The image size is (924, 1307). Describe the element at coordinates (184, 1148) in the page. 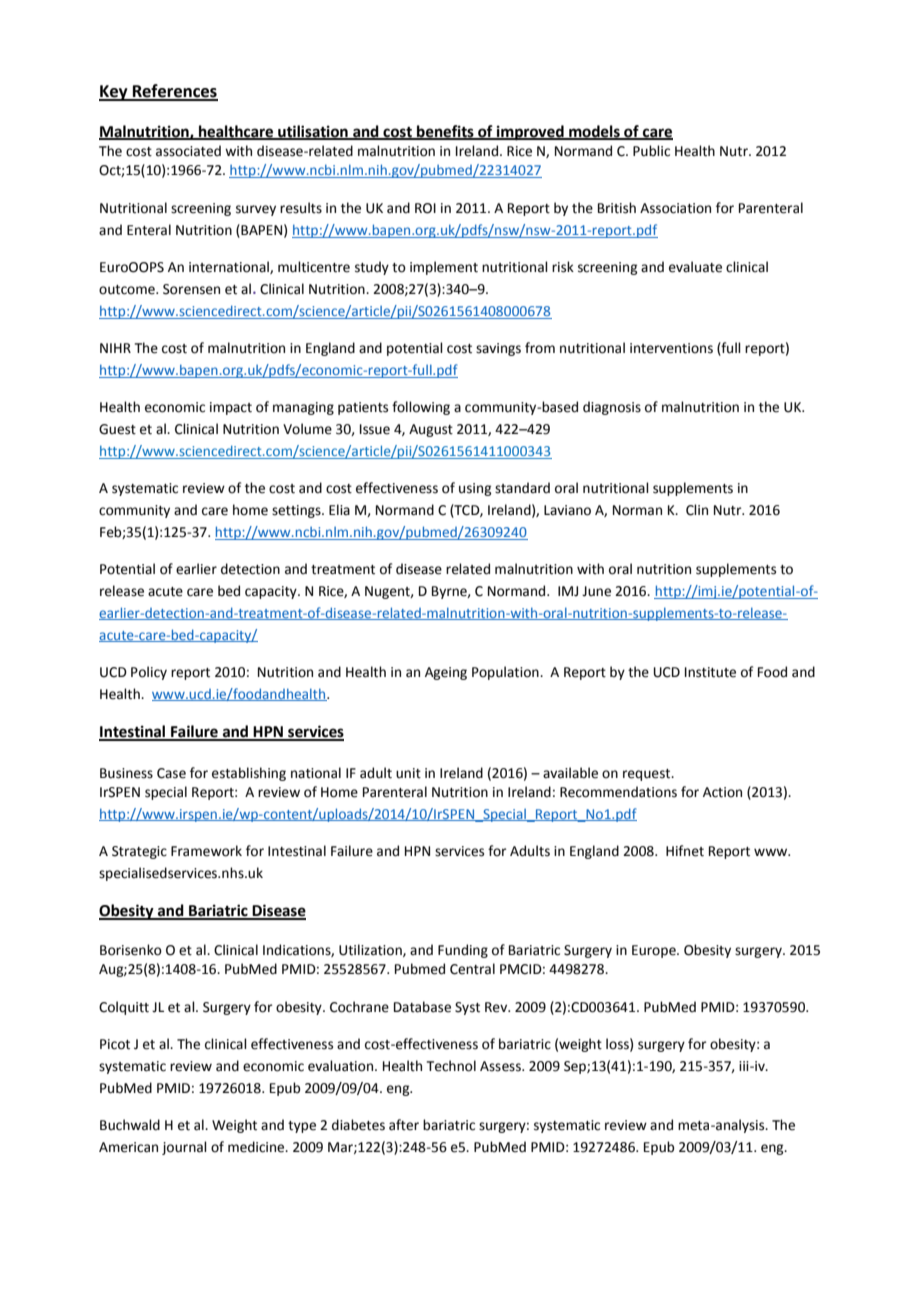

I see `journal` at that location.
